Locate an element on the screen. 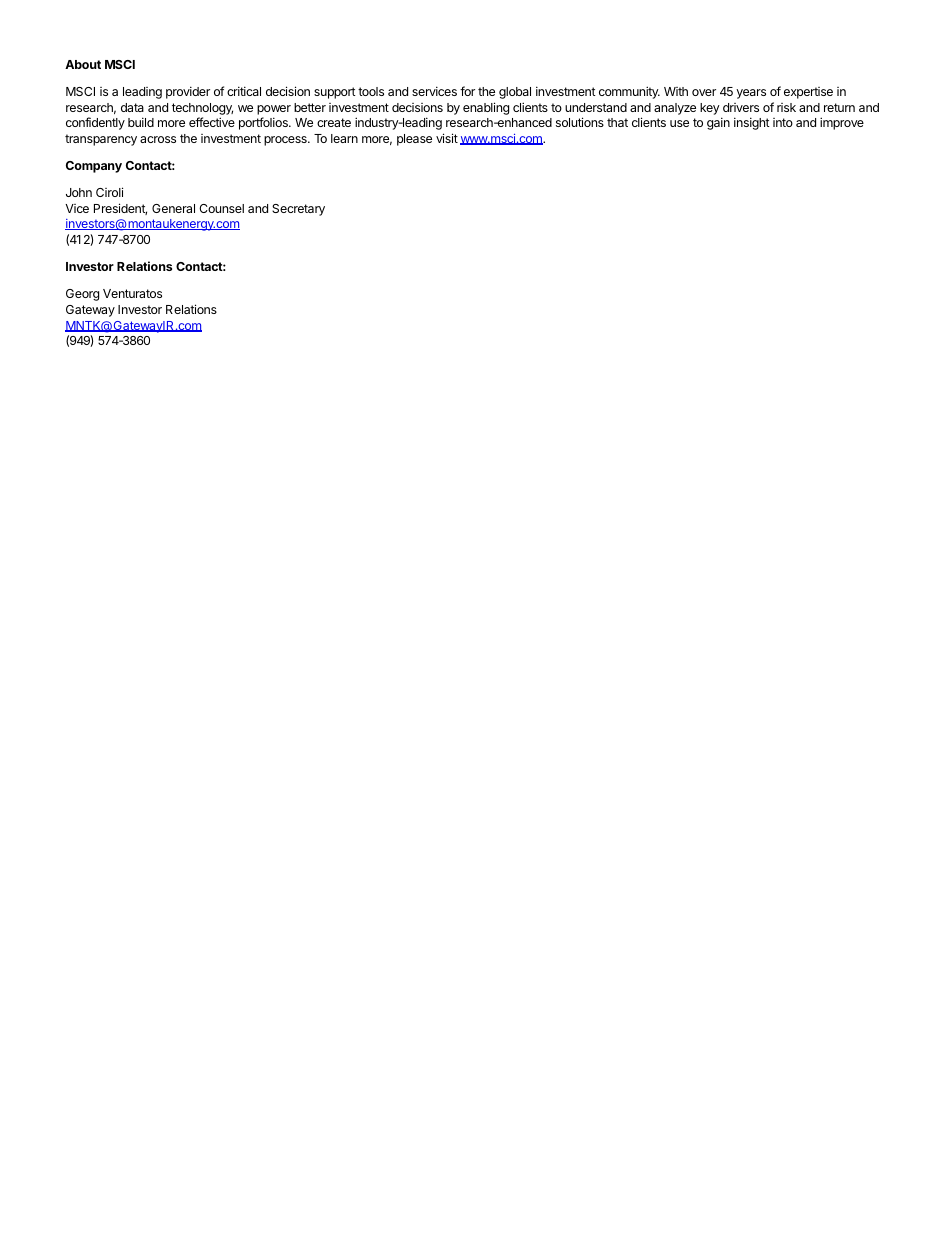 This screenshot has width=952, height=1233. About is located at coordinates (83, 64).
